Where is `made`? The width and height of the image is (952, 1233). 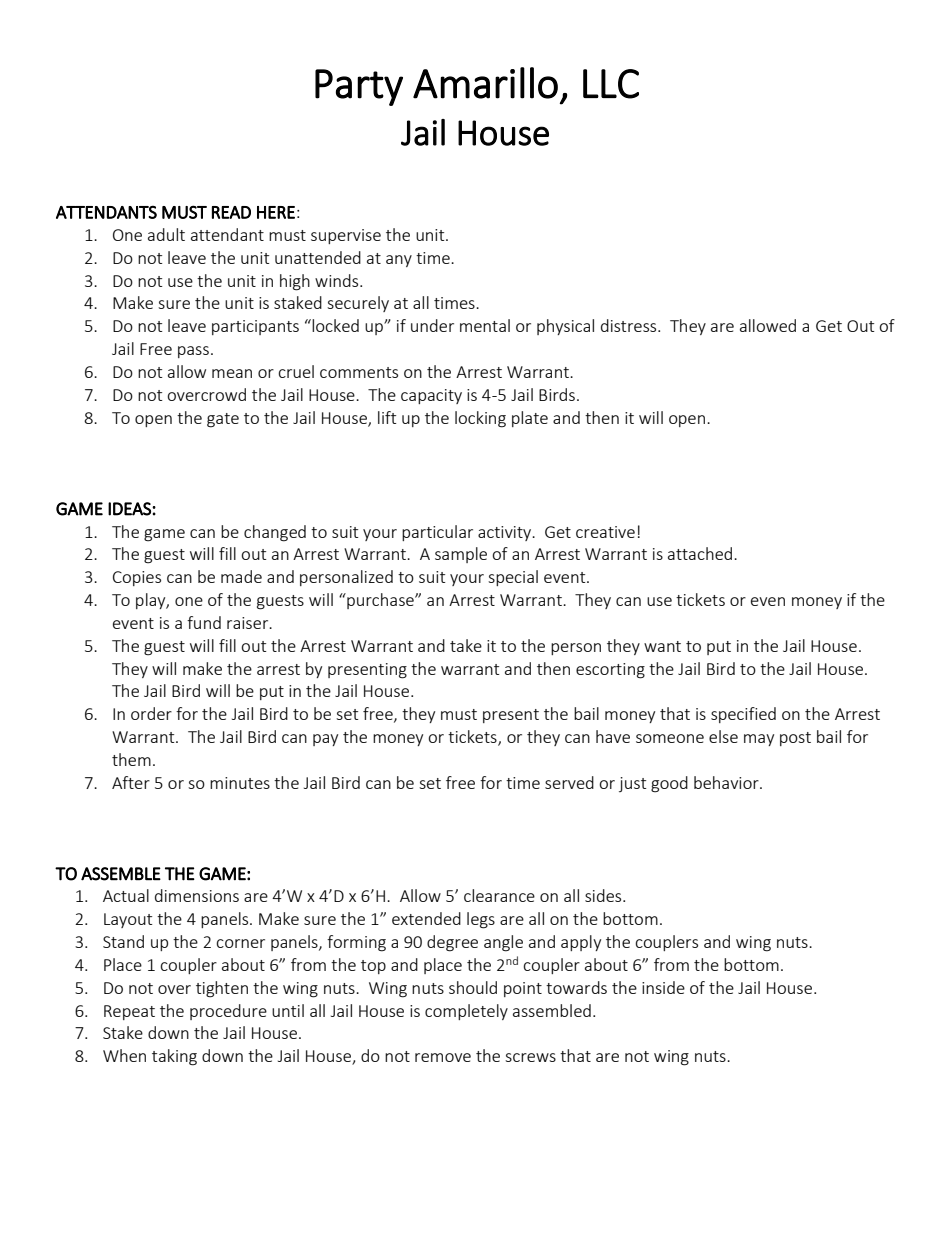
made is located at coordinates (241, 576).
